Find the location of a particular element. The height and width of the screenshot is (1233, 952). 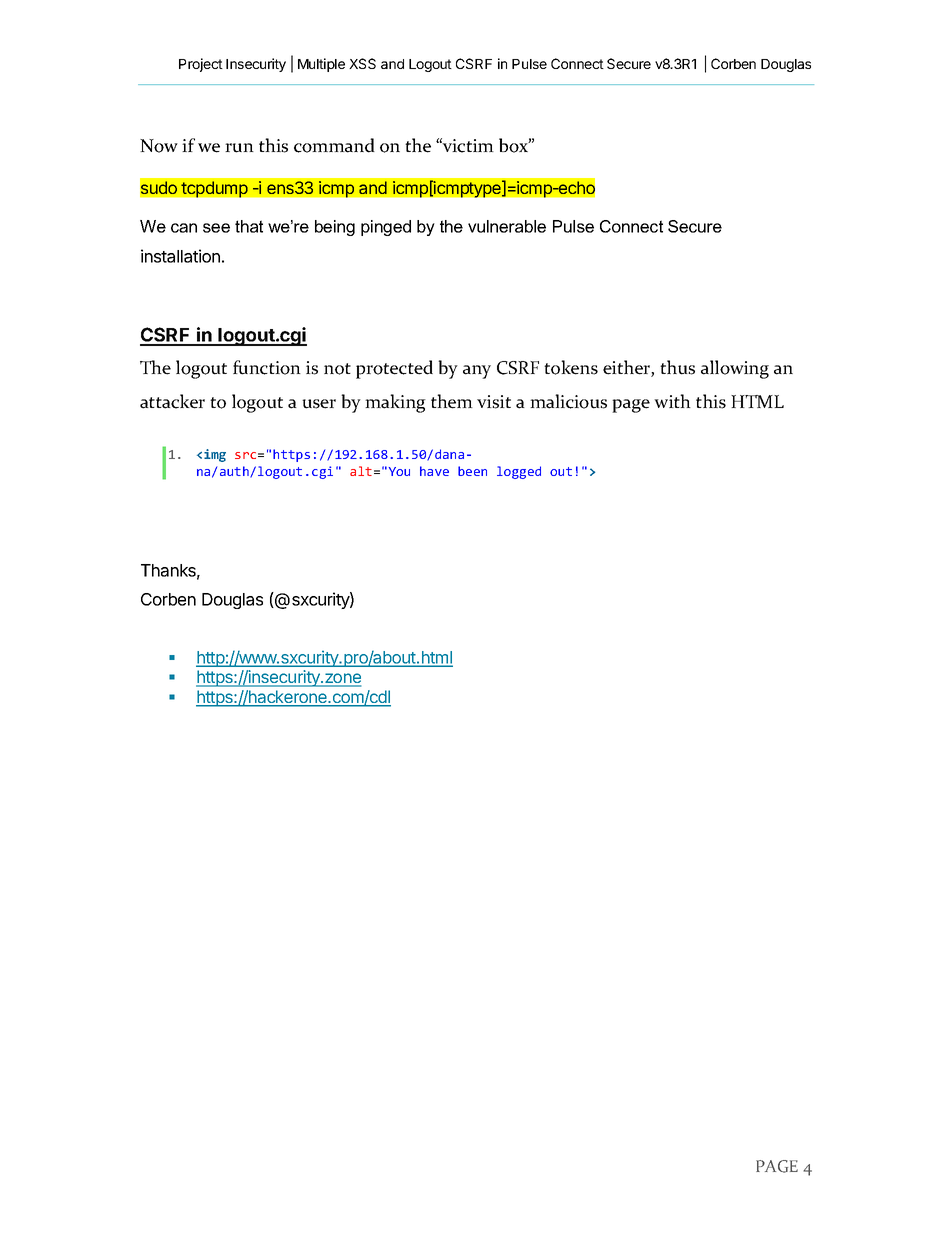

vulnerable is located at coordinates (507, 226).
